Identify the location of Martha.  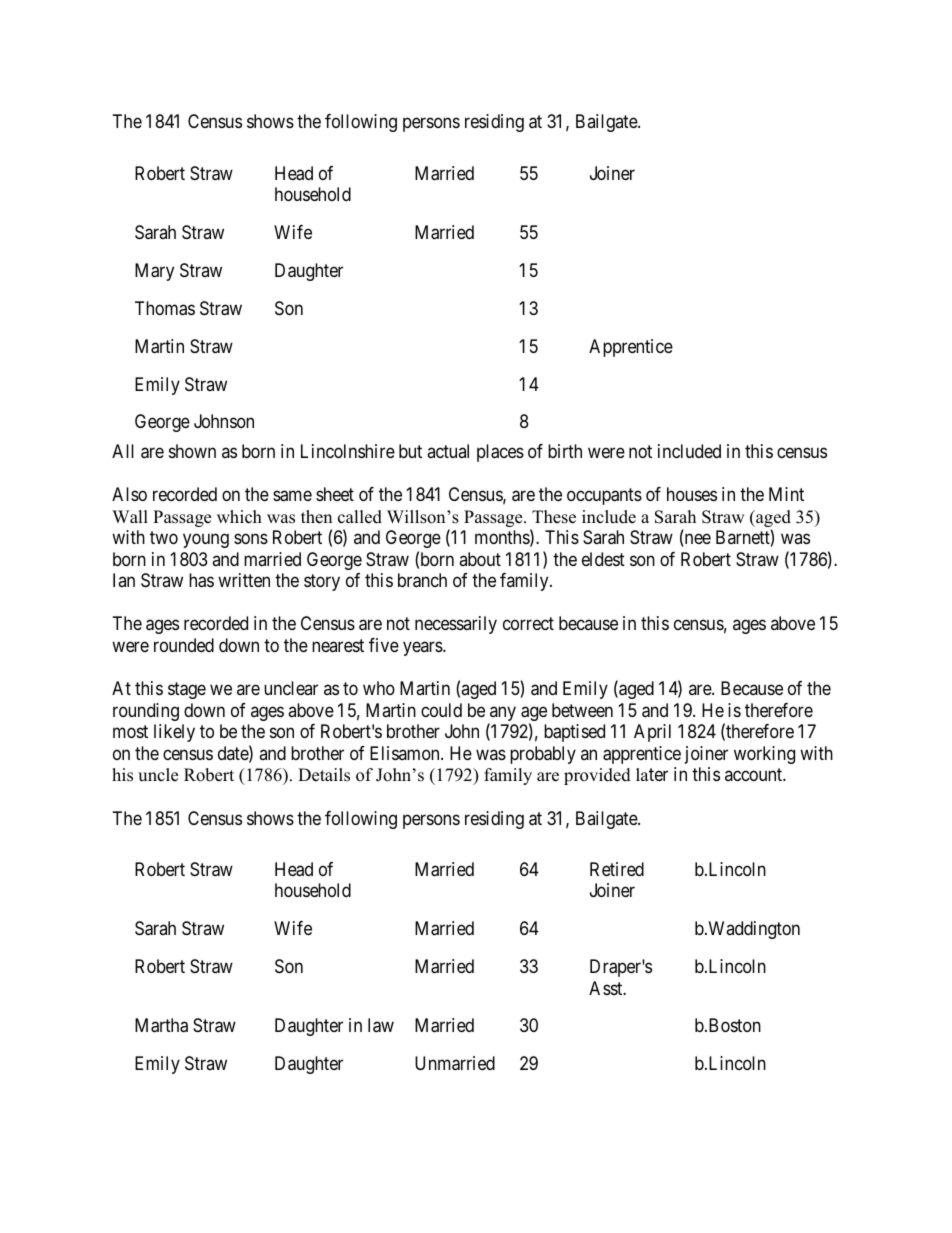
(161, 1025).
